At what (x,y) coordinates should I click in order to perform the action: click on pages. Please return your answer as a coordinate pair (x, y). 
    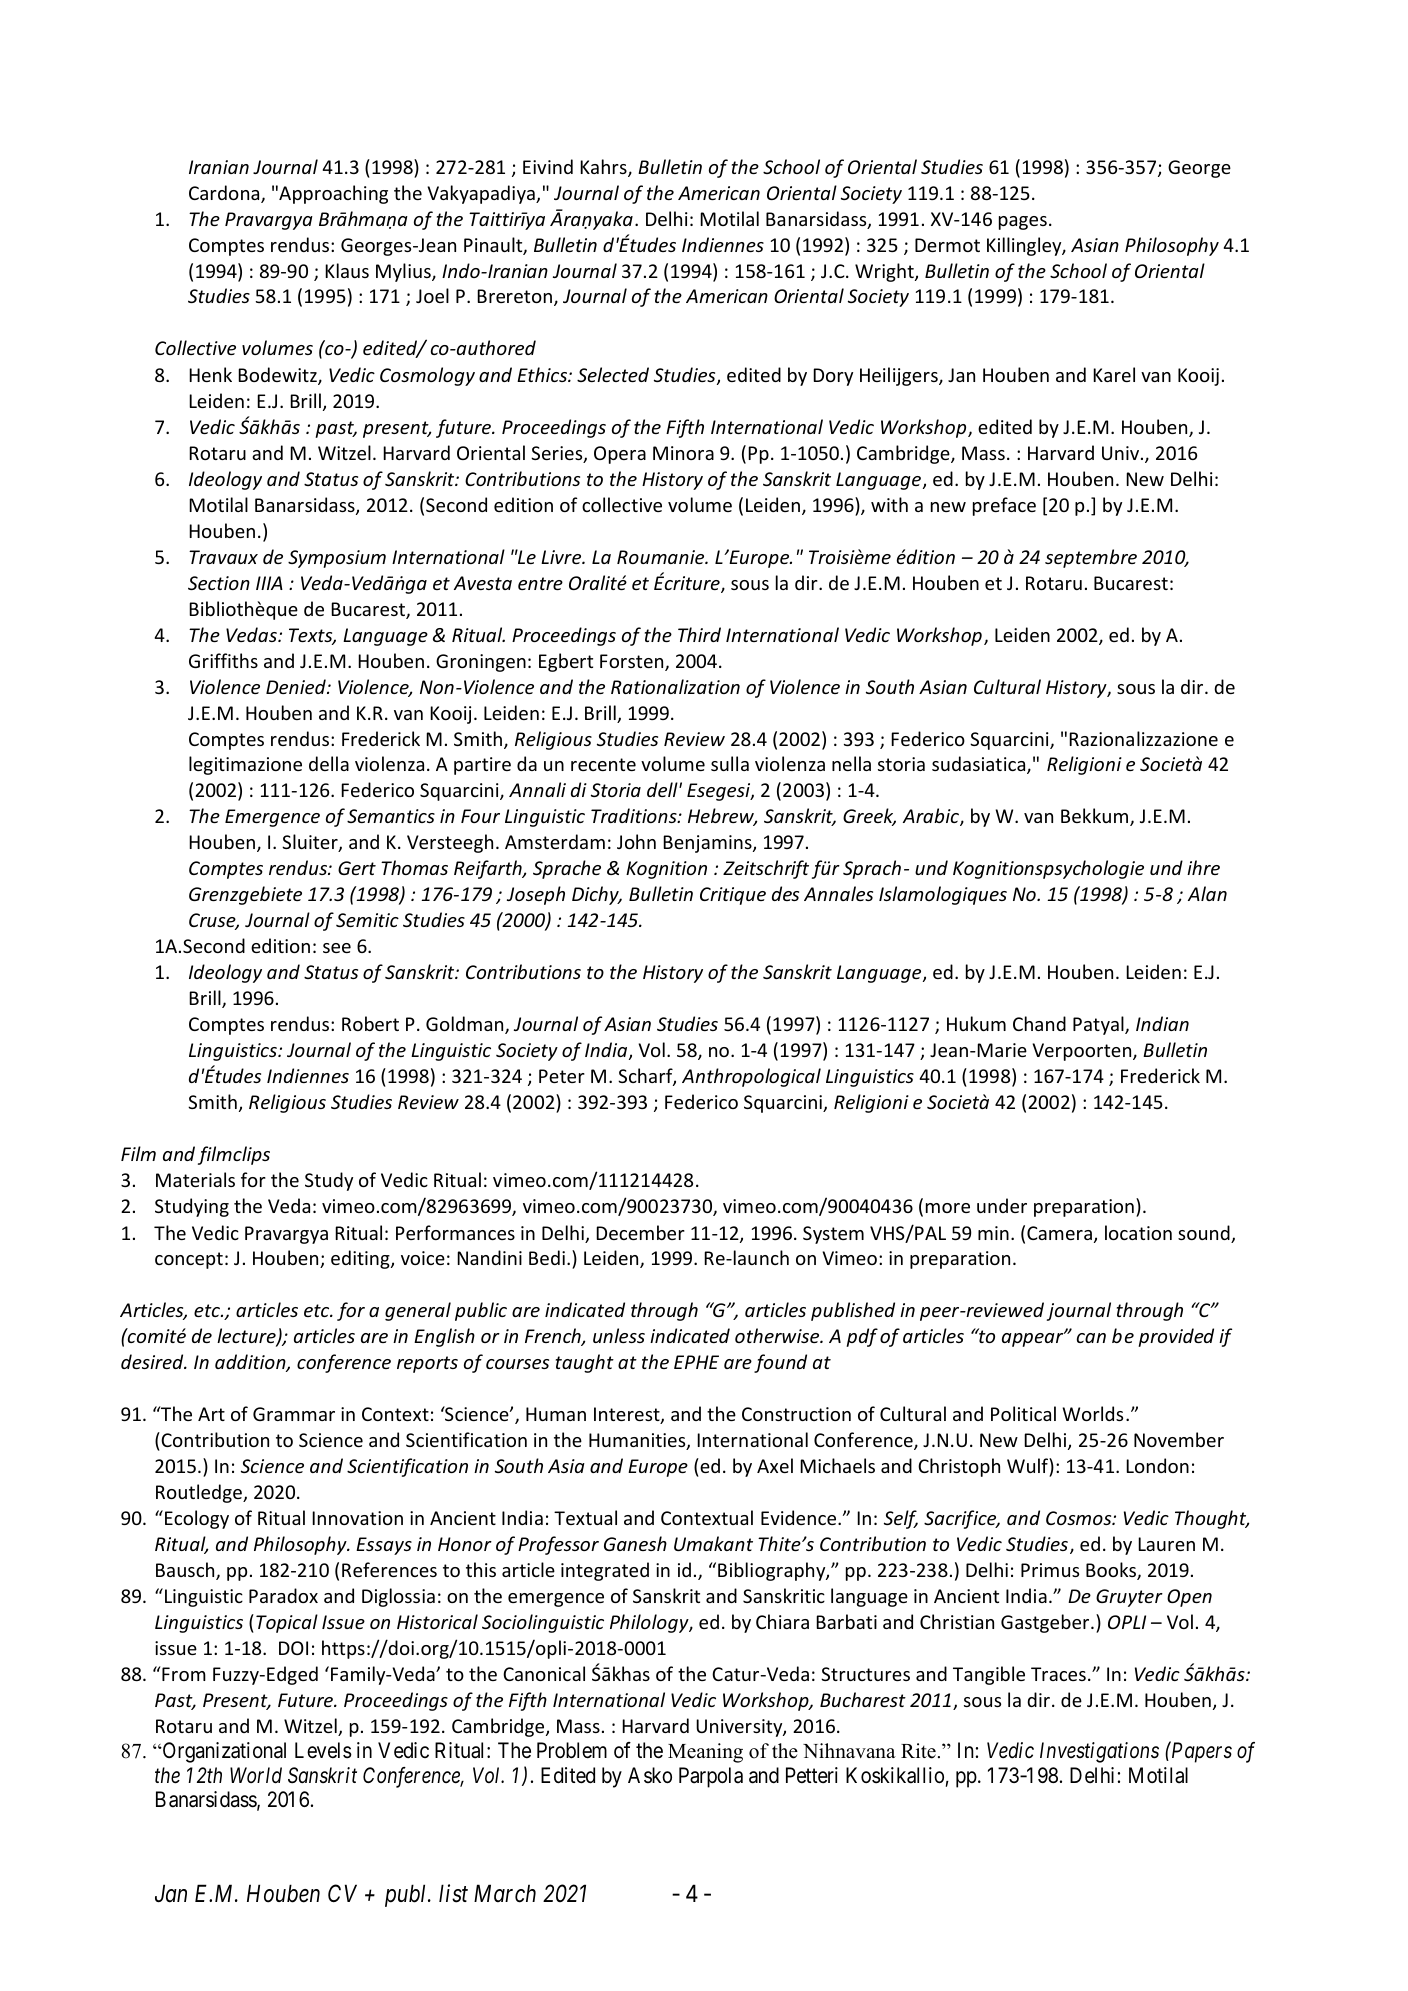
    Looking at the image, I should click on (1023, 223).
